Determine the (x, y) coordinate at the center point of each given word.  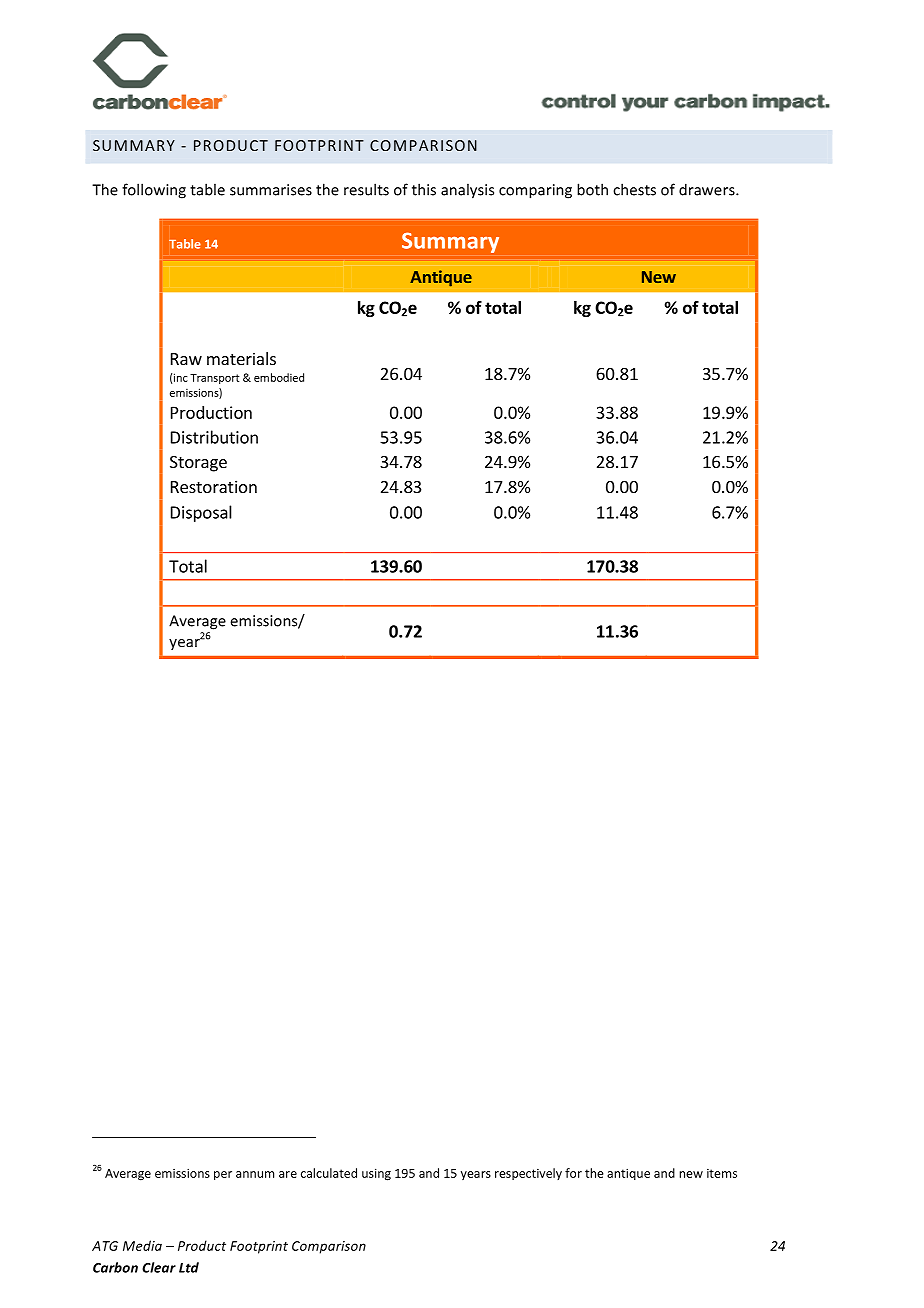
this (424, 189)
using (376, 1174)
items (722, 1173)
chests (634, 189)
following (154, 191)
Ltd (189, 1267)
